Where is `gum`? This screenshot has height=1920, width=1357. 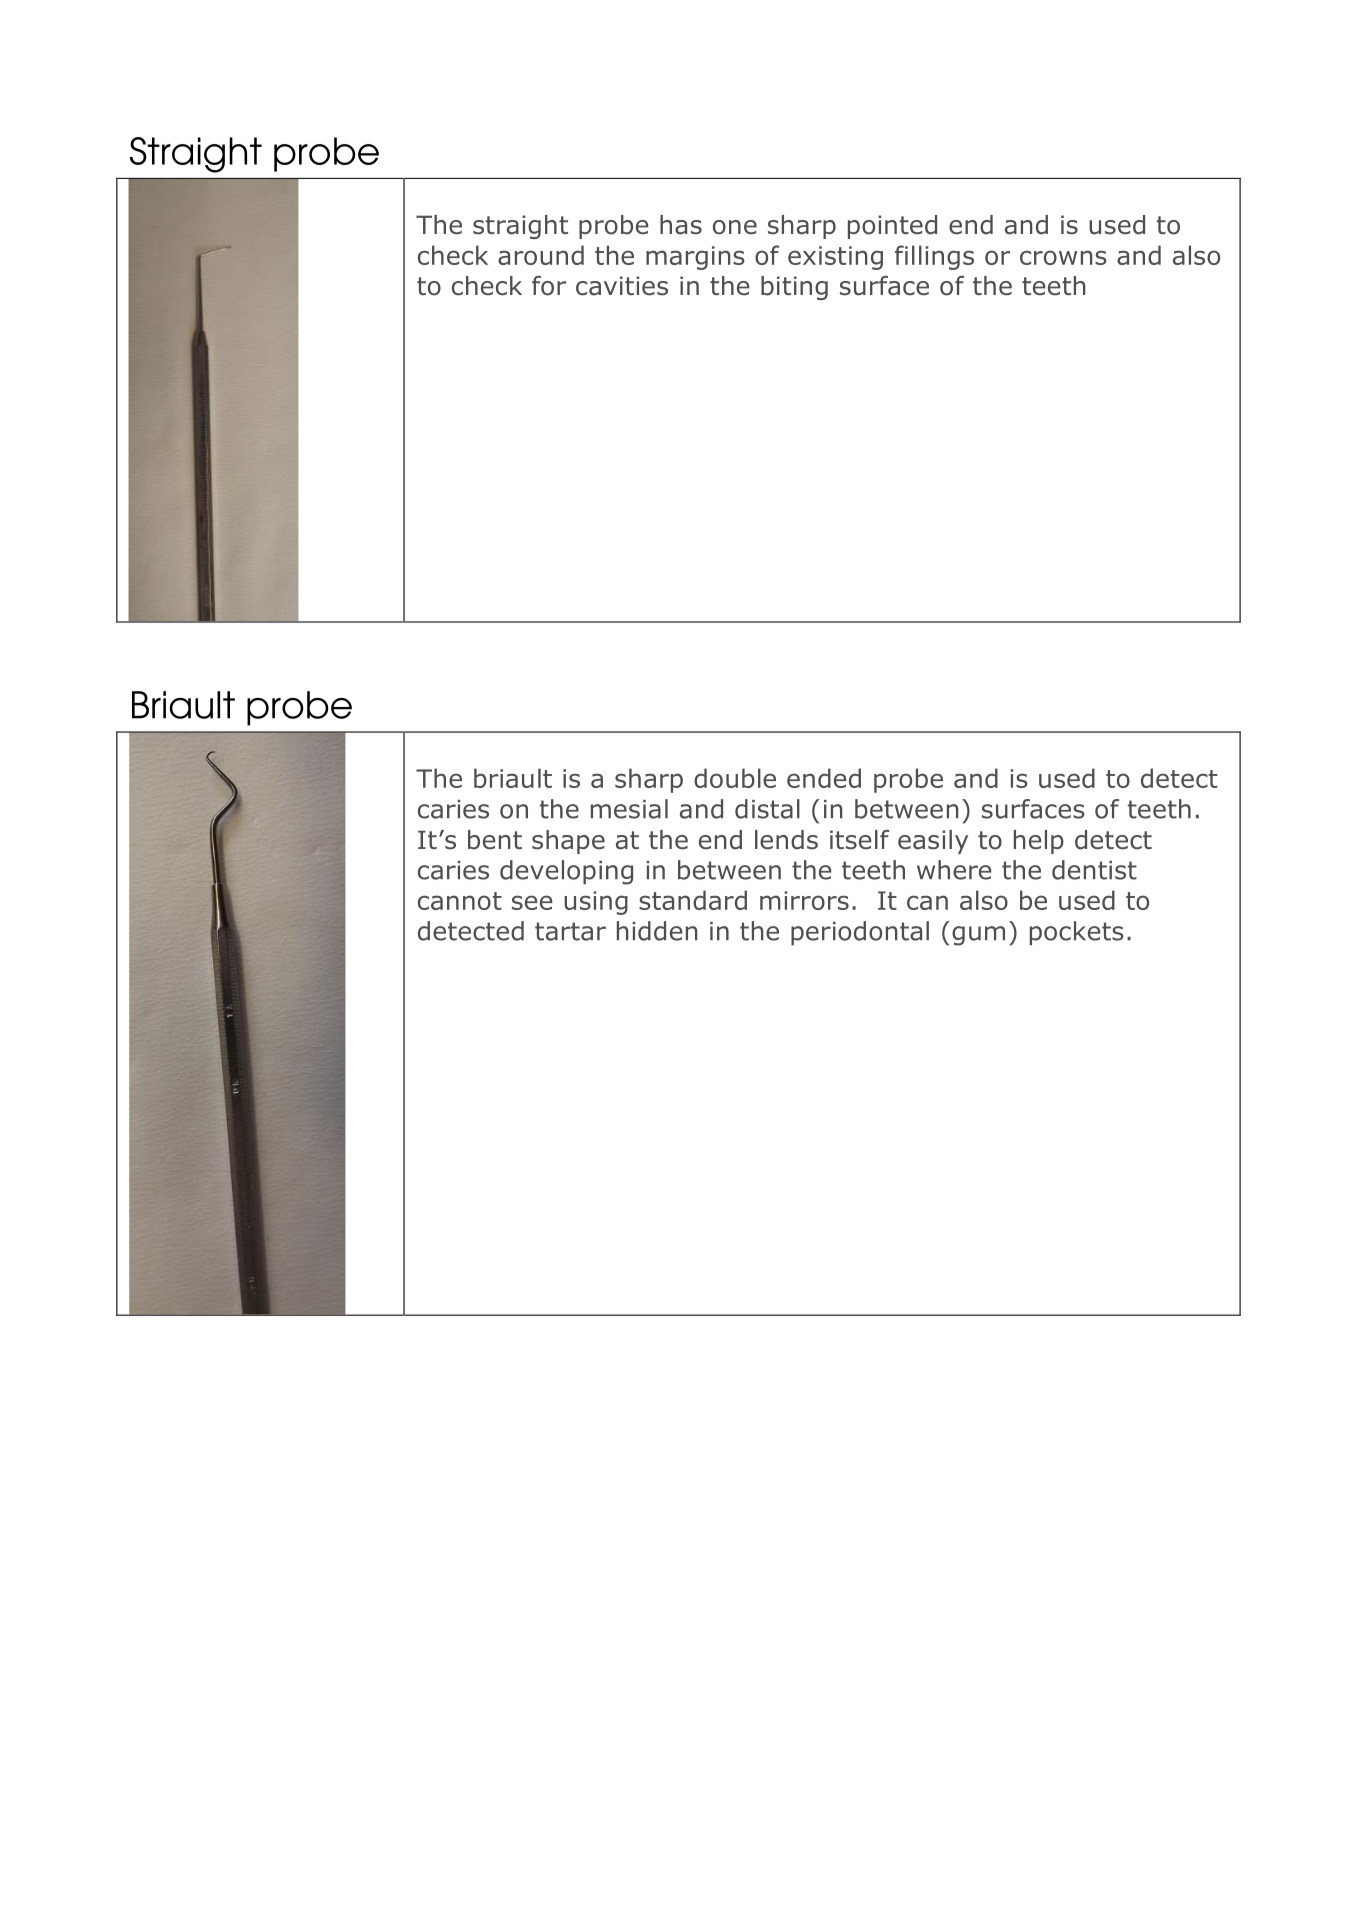 gum is located at coordinates (978, 936).
